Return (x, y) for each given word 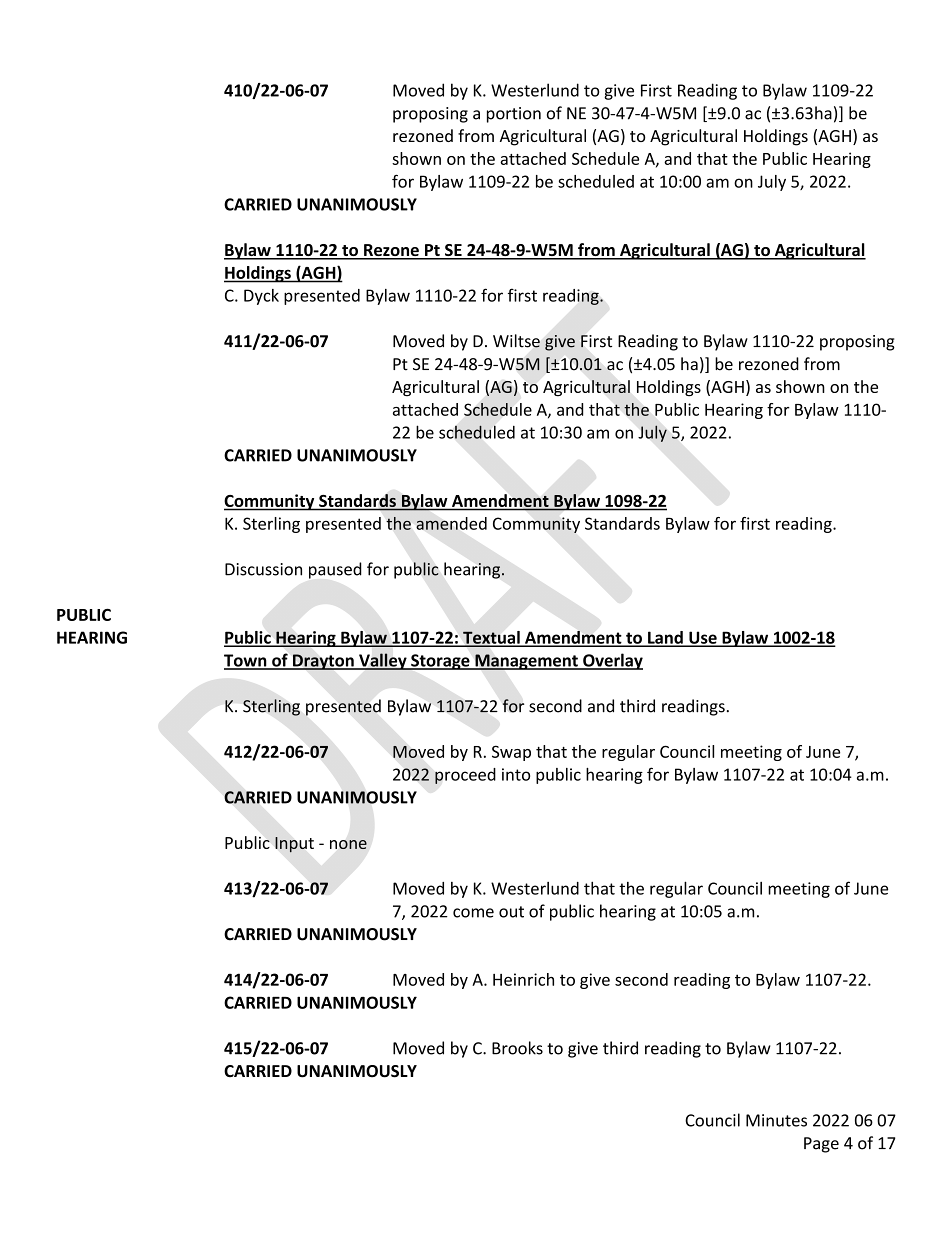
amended (451, 523)
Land (665, 638)
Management (526, 662)
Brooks (517, 1048)
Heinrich (523, 979)
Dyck (261, 297)
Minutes (776, 1120)
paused (335, 570)
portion (514, 115)
